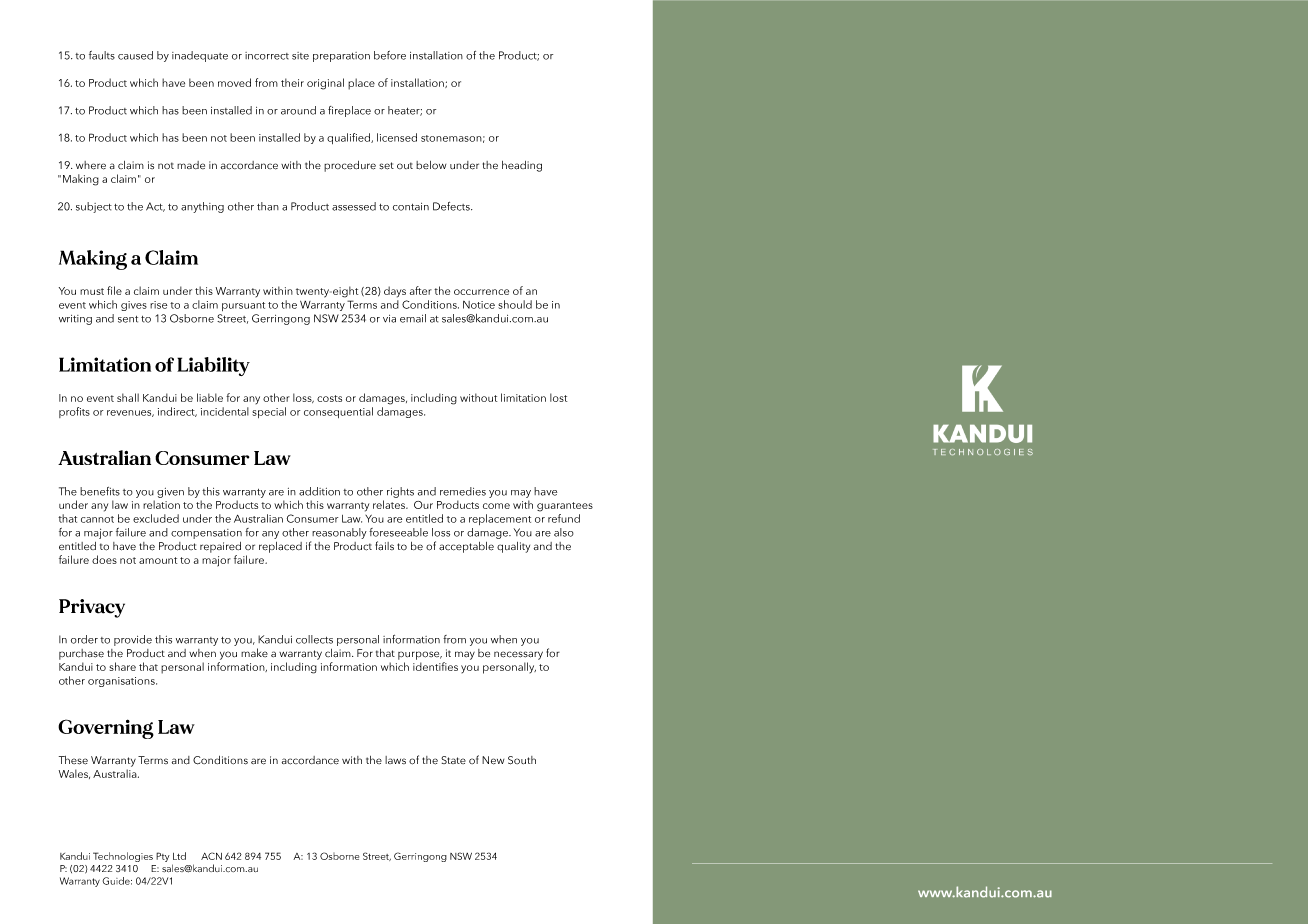  I want to click on original, so click(325, 84).
